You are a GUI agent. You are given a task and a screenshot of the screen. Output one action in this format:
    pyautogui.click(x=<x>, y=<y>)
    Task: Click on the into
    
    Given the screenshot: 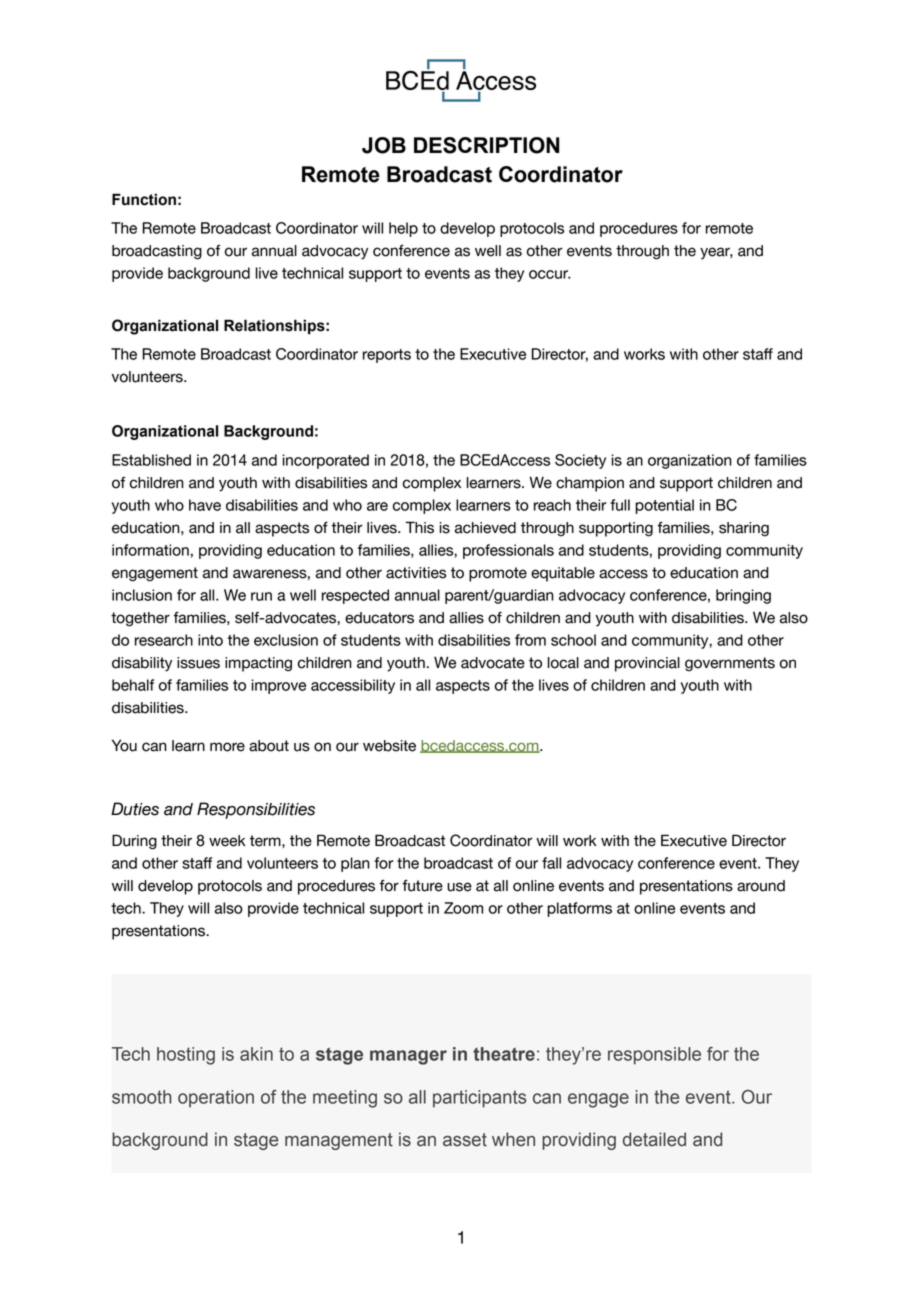 What is the action you would take?
    pyautogui.click(x=210, y=640)
